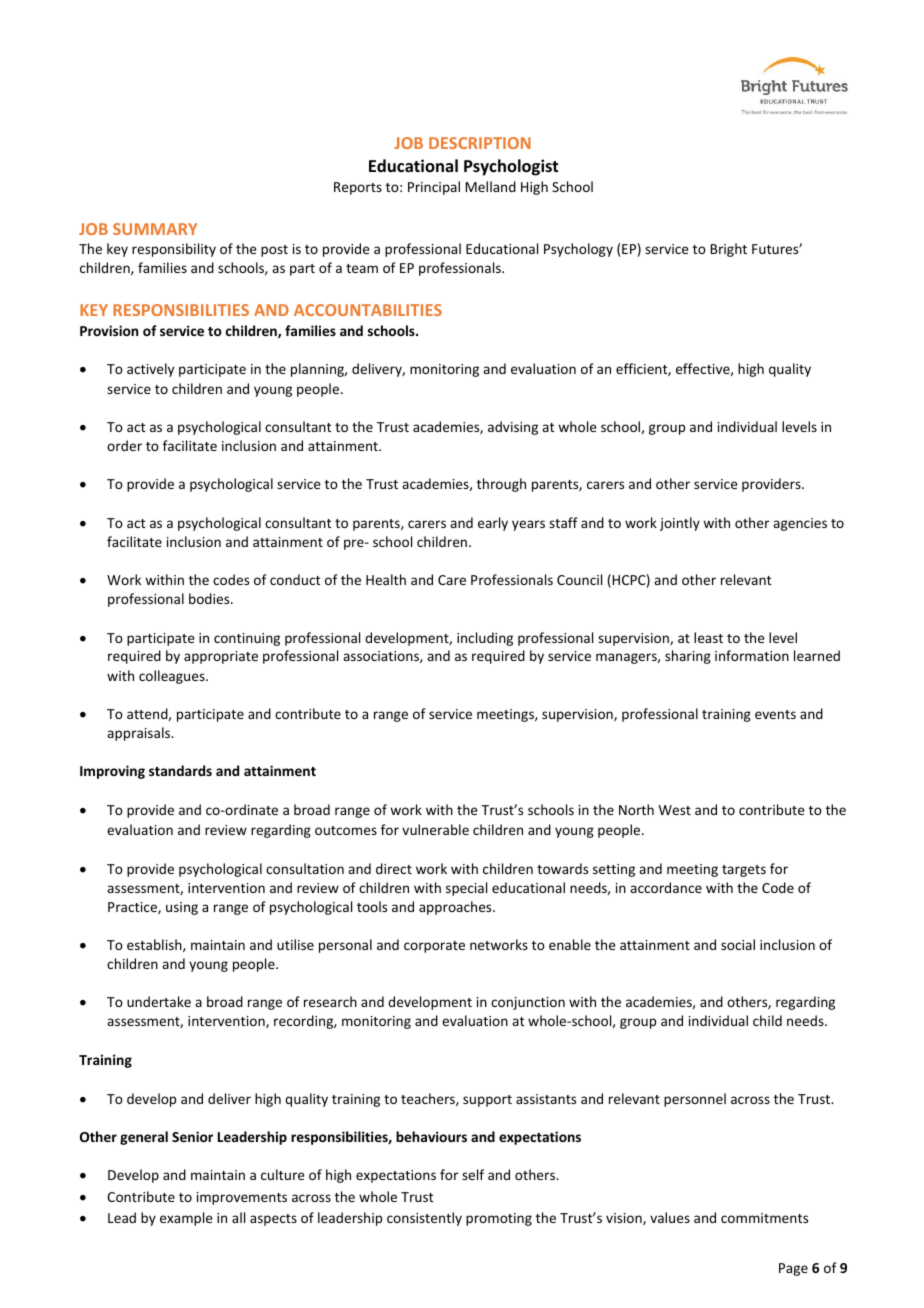 This page has height=1308, width=924. What do you see at coordinates (186, 1219) in the page?
I see `example` at bounding box center [186, 1219].
